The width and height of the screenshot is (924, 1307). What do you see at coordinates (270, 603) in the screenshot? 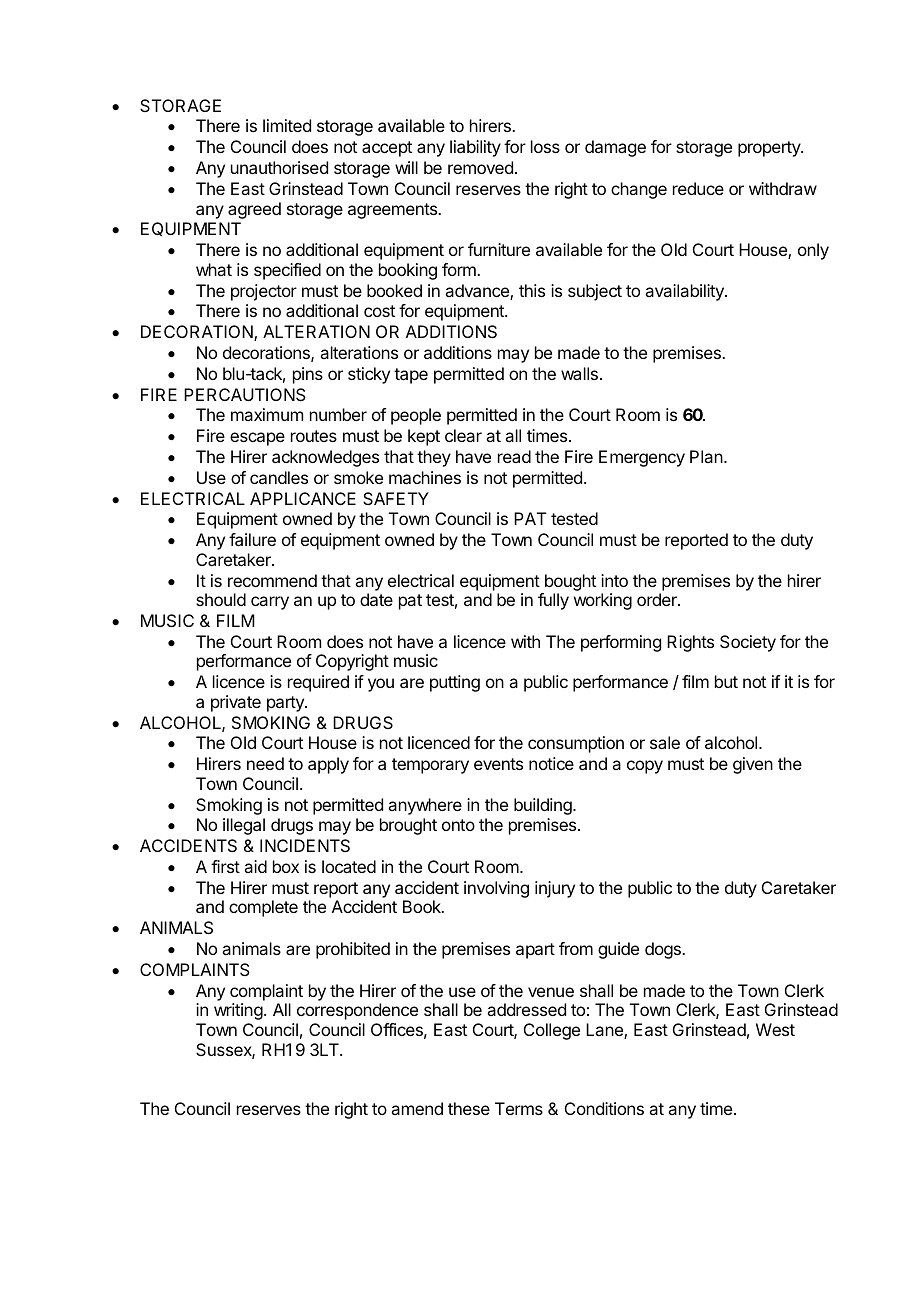
I see `carry` at bounding box center [270, 603].
